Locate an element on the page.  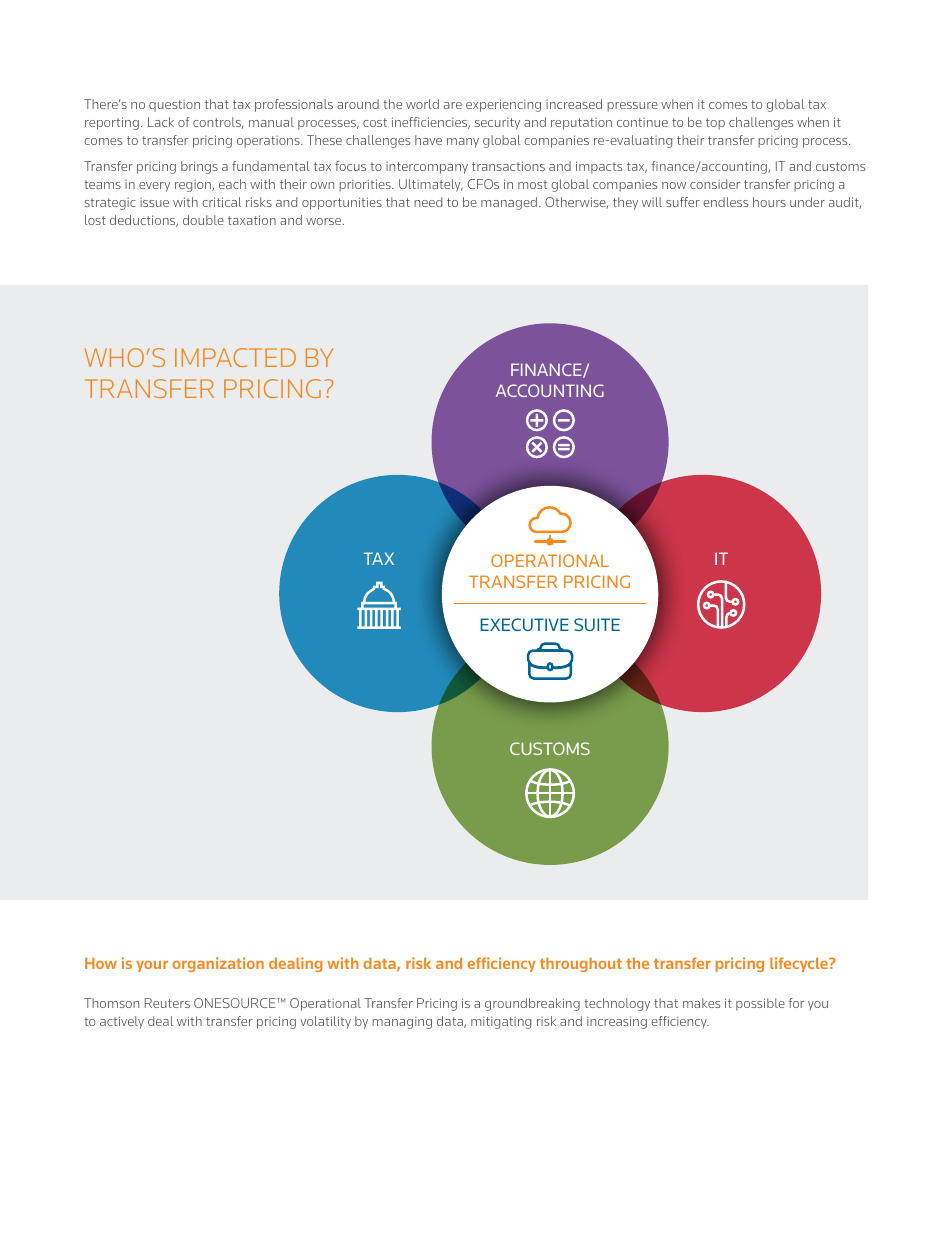
endless is located at coordinates (726, 202).
